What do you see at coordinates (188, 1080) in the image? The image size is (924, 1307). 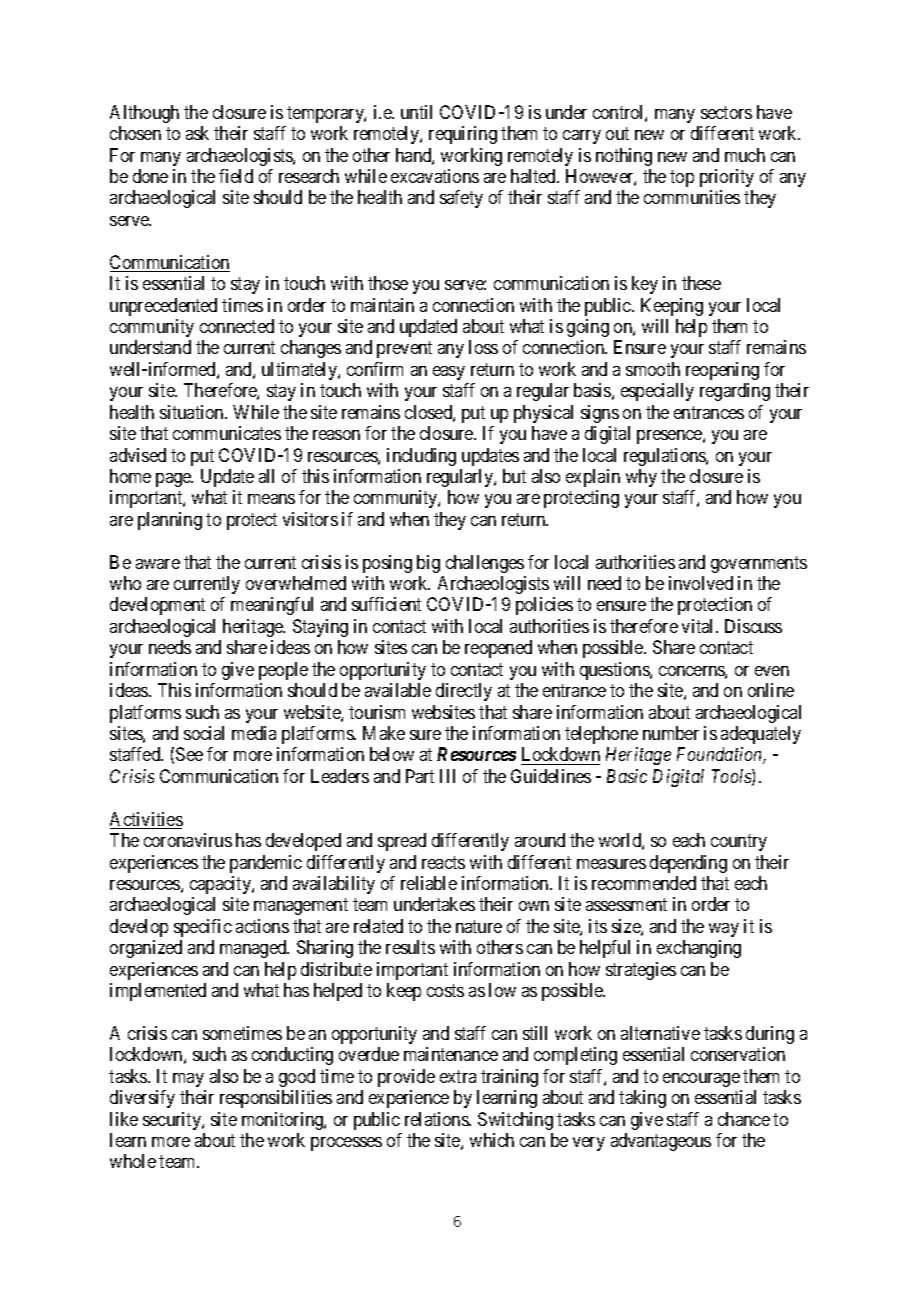 I see `may` at bounding box center [188, 1080].
